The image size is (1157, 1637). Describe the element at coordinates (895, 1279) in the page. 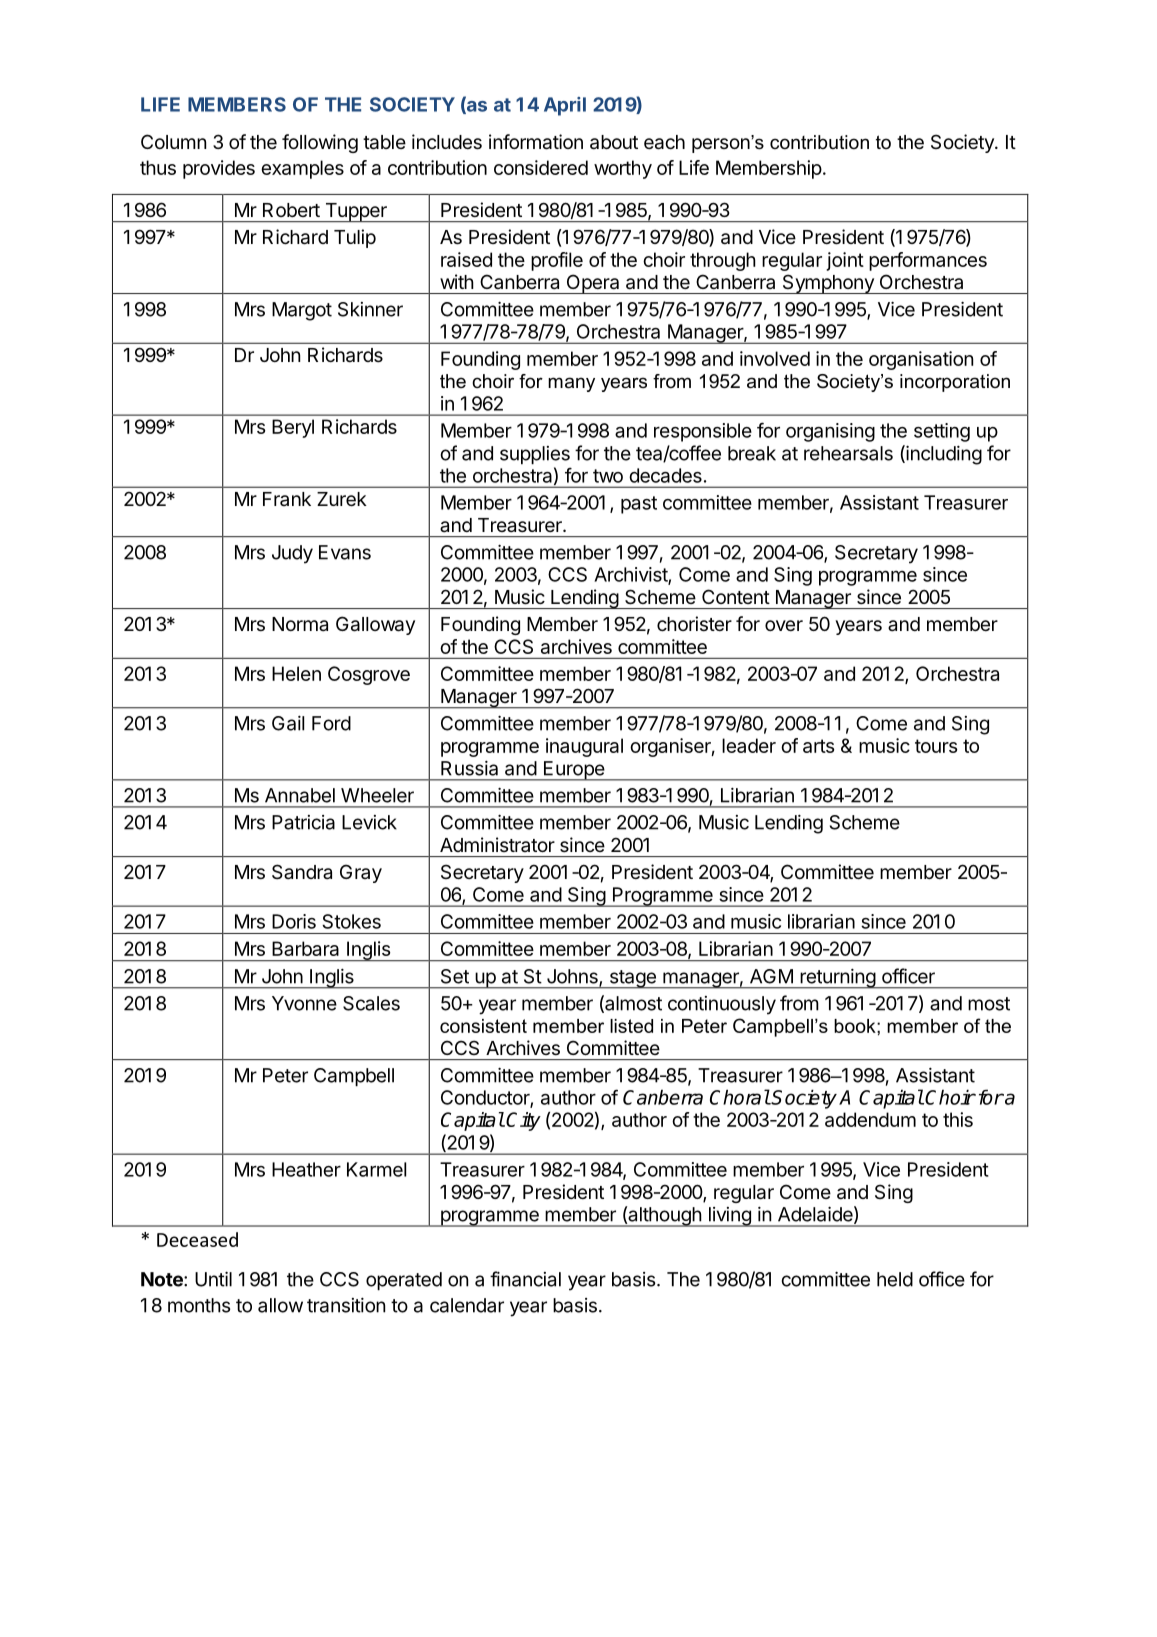

I see `held` at that location.
